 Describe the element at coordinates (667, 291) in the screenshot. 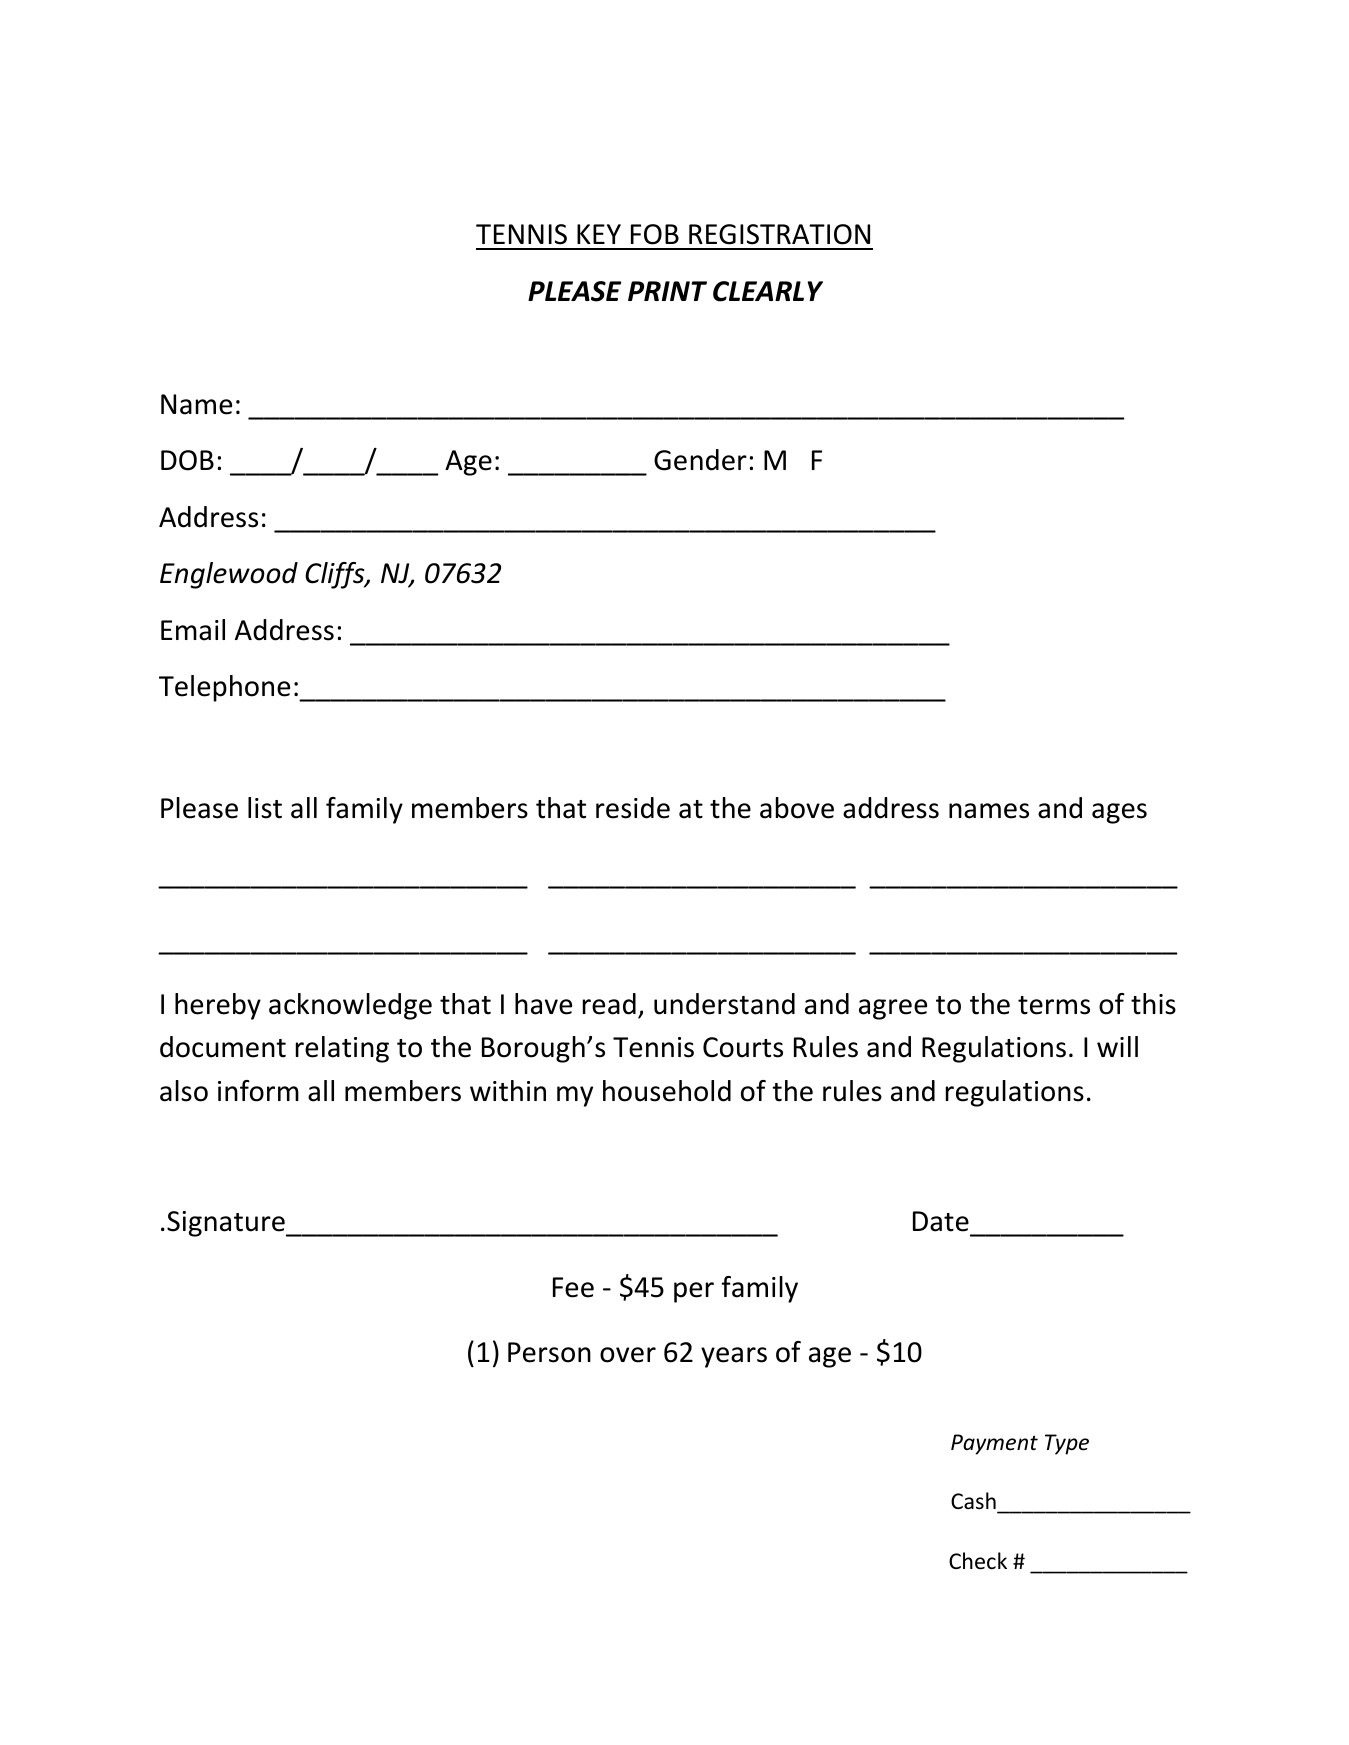

I see `PRINT` at that location.
